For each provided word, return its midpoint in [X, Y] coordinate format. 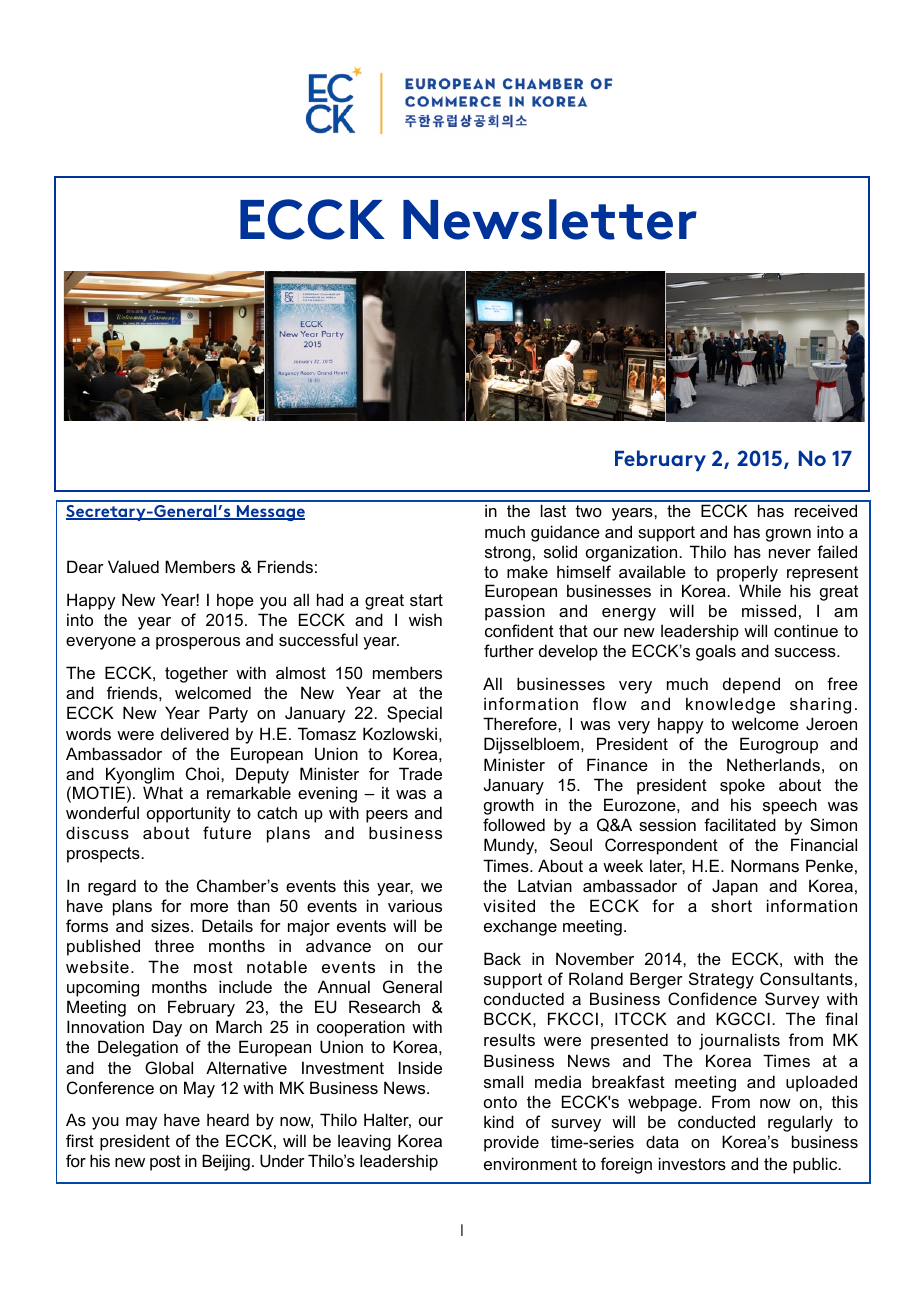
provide [511, 1143]
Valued [133, 566]
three [174, 945]
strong [508, 554]
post [165, 1163]
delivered [195, 733]
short [731, 905]
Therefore [521, 723]
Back [502, 958]
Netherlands [773, 764]
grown [788, 535]
